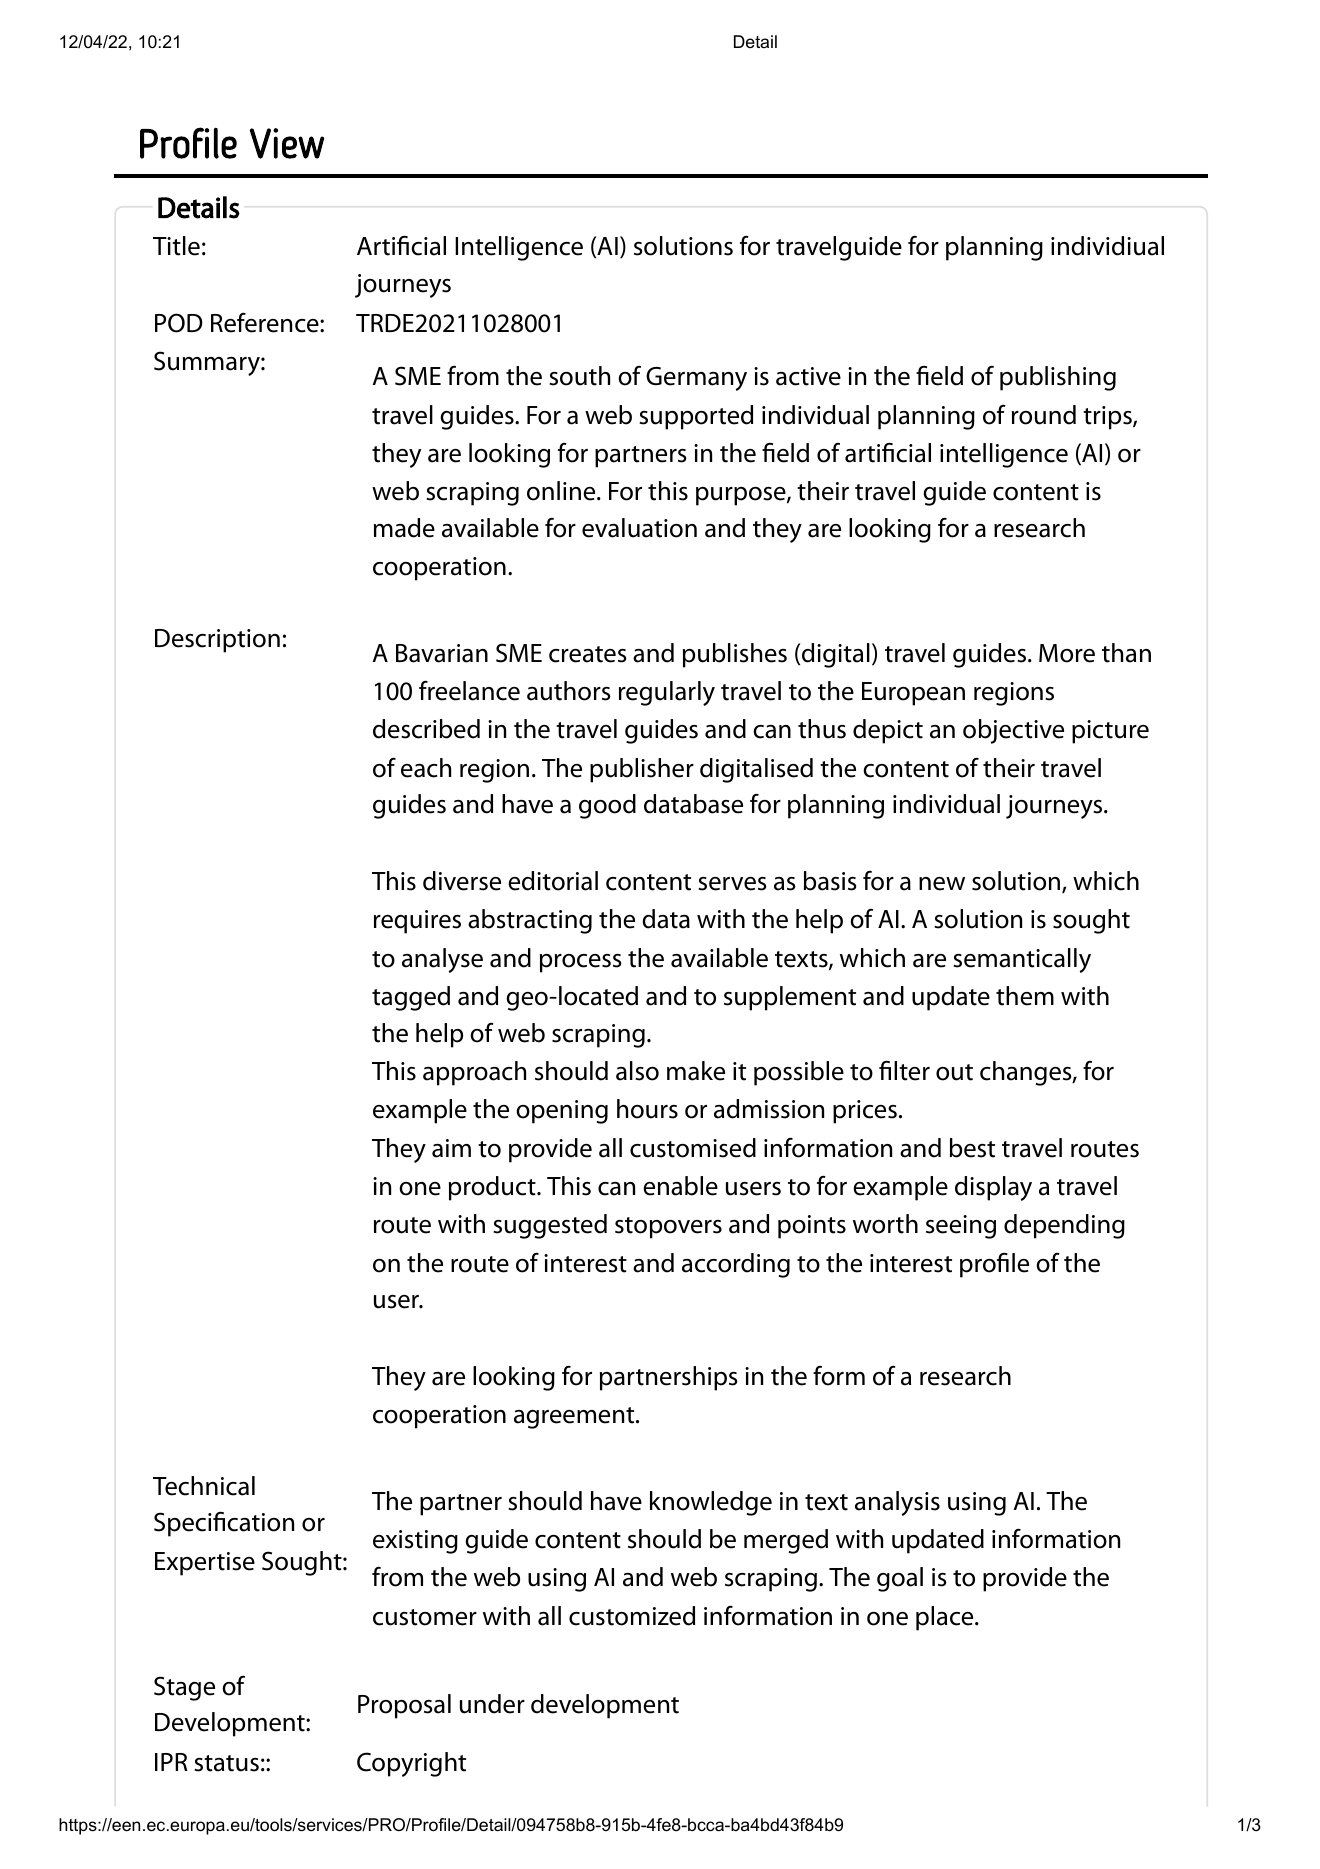 The height and width of the screenshot is (1869, 1320). I want to click on aim, so click(451, 1148).
